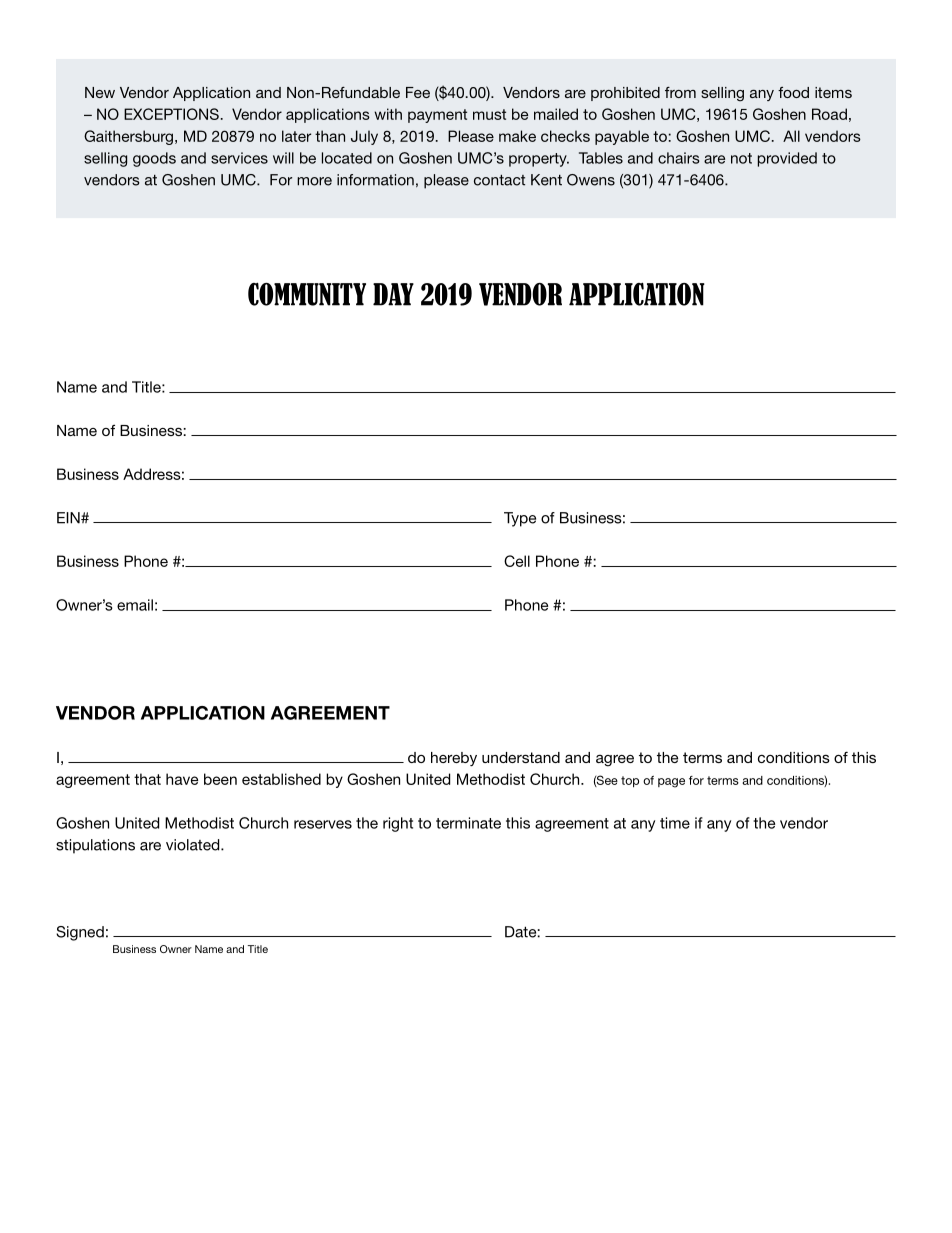 Image resolution: width=952 pixels, height=1233 pixels. What do you see at coordinates (437, 116) in the screenshot?
I see `payment` at bounding box center [437, 116].
